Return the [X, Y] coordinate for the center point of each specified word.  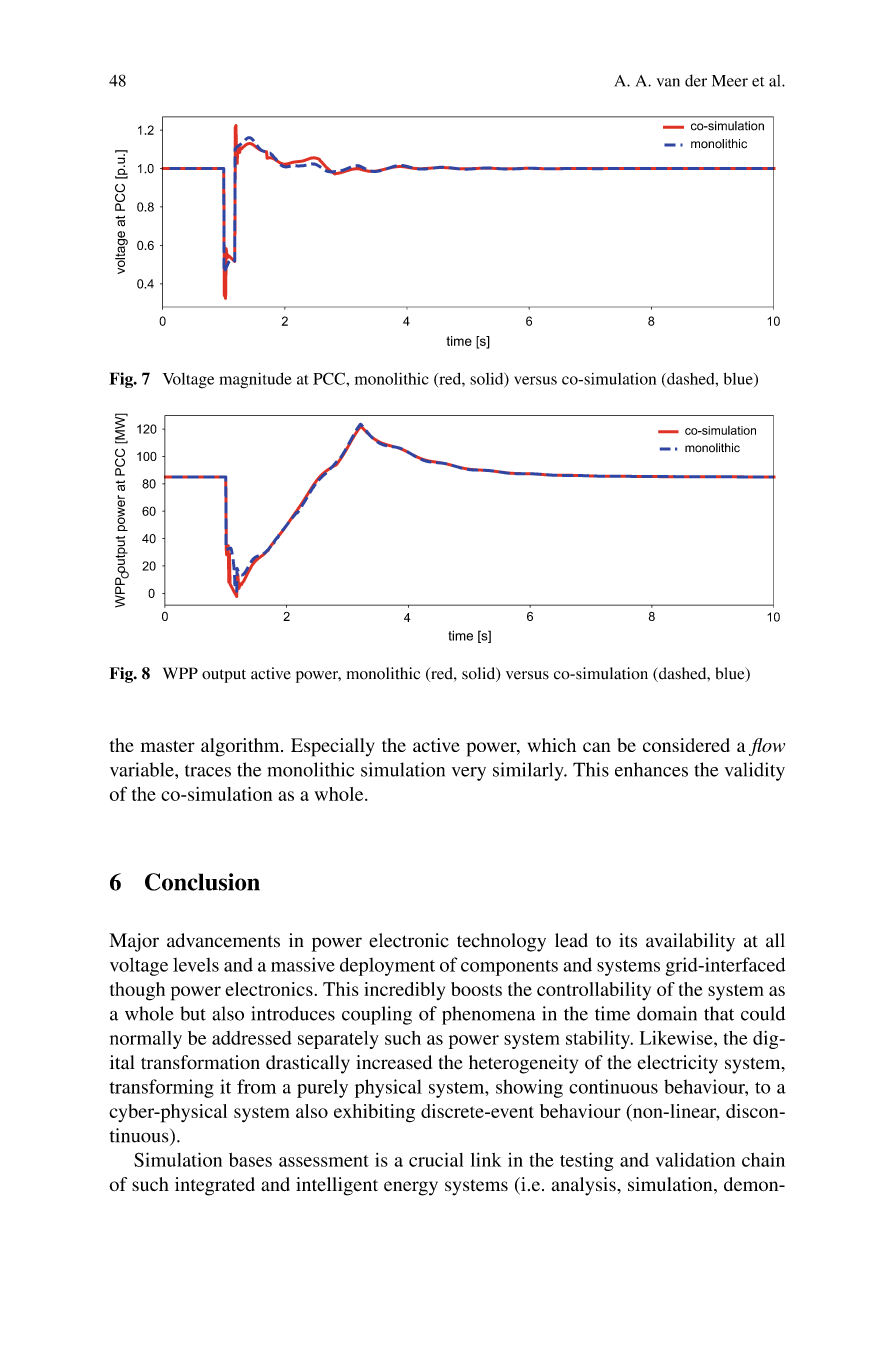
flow [767, 747]
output [224, 676]
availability [690, 942]
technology [501, 942]
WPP [180, 673]
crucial [436, 1159]
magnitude [255, 380]
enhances [651, 769]
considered [686, 745]
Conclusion [202, 882]
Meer [730, 81]
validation [695, 1159]
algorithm [241, 747]
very [469, 774]
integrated [215, 1186]
